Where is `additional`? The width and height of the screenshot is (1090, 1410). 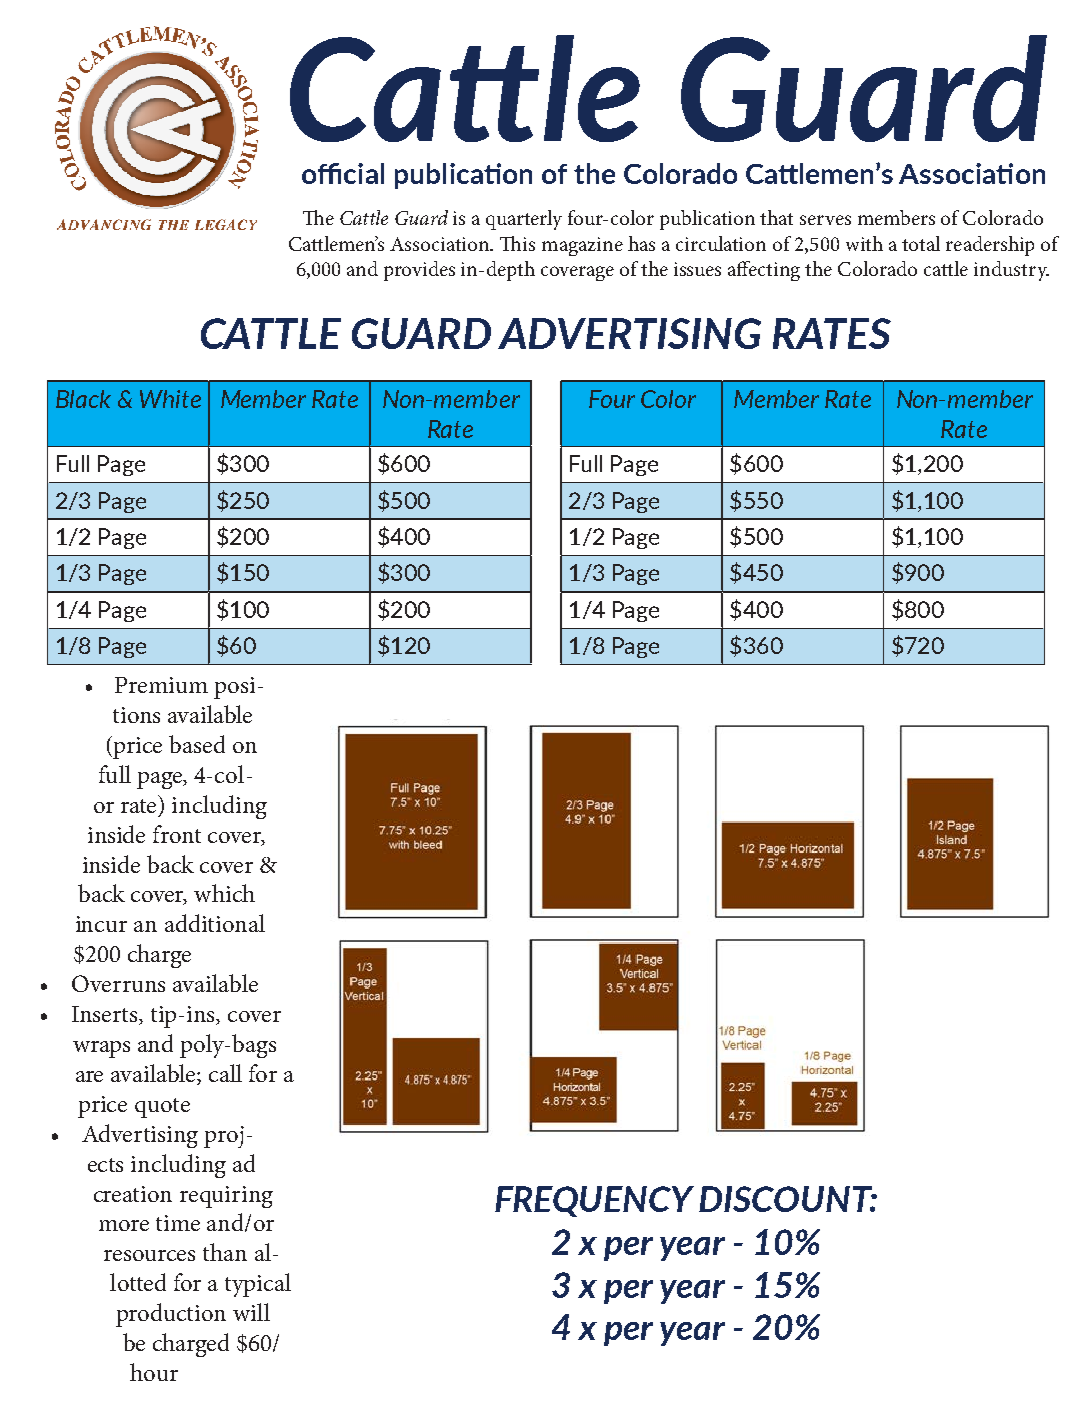 additional is located at coordinates (215, 923).
